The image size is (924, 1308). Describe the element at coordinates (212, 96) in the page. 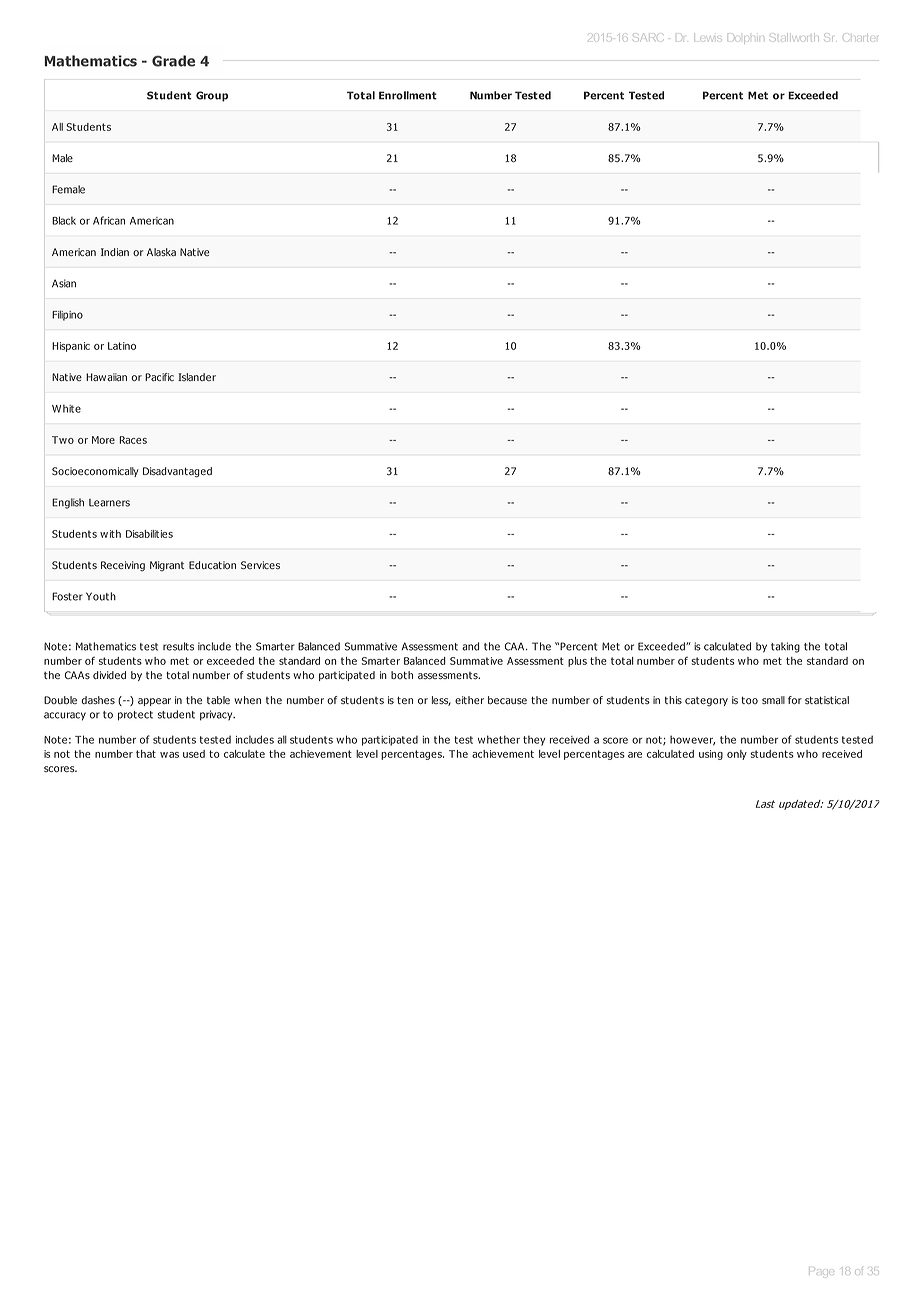

I see `Group` at that location.
